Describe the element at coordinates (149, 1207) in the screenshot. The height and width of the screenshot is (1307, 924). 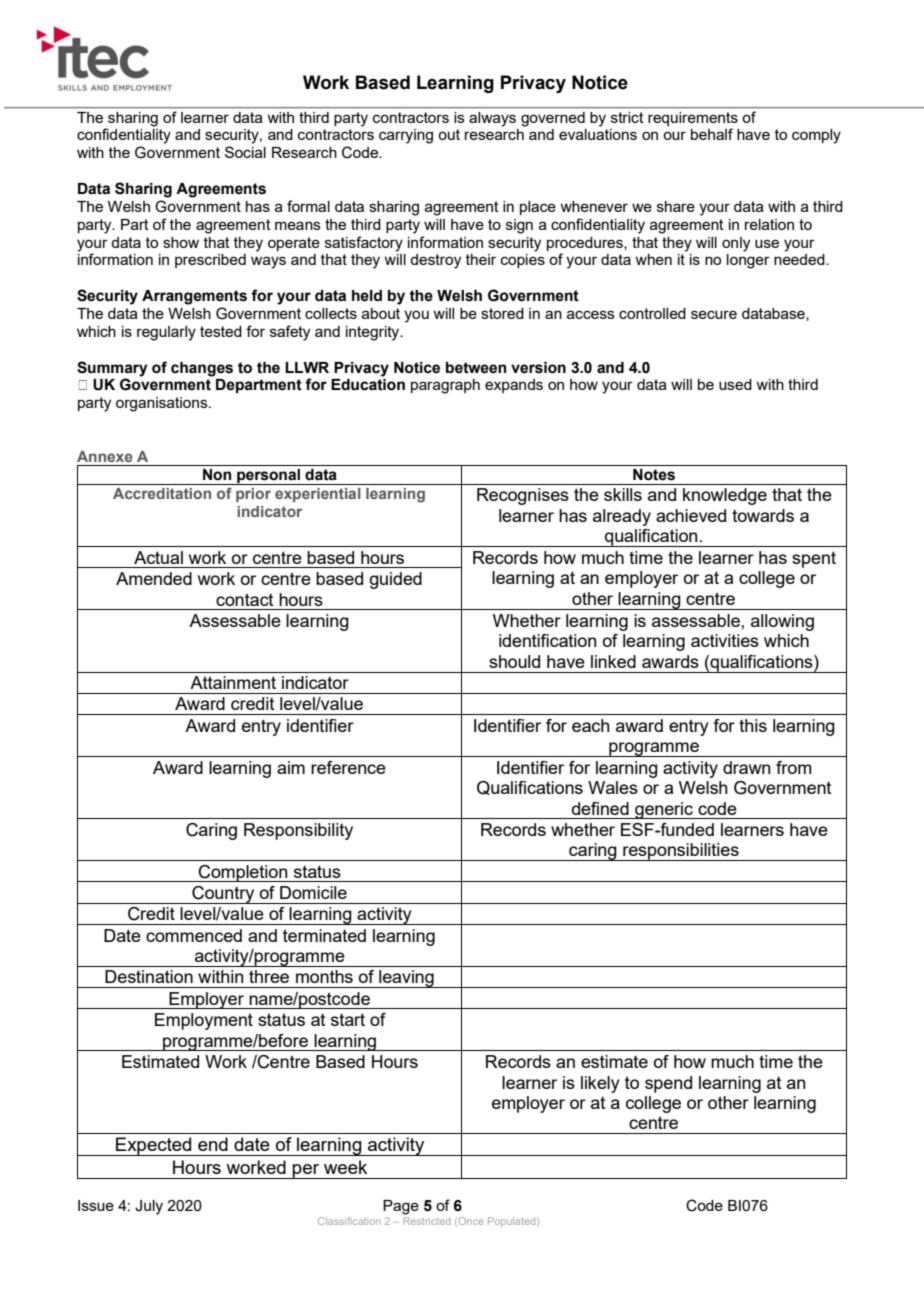
I see `July` at that location.
